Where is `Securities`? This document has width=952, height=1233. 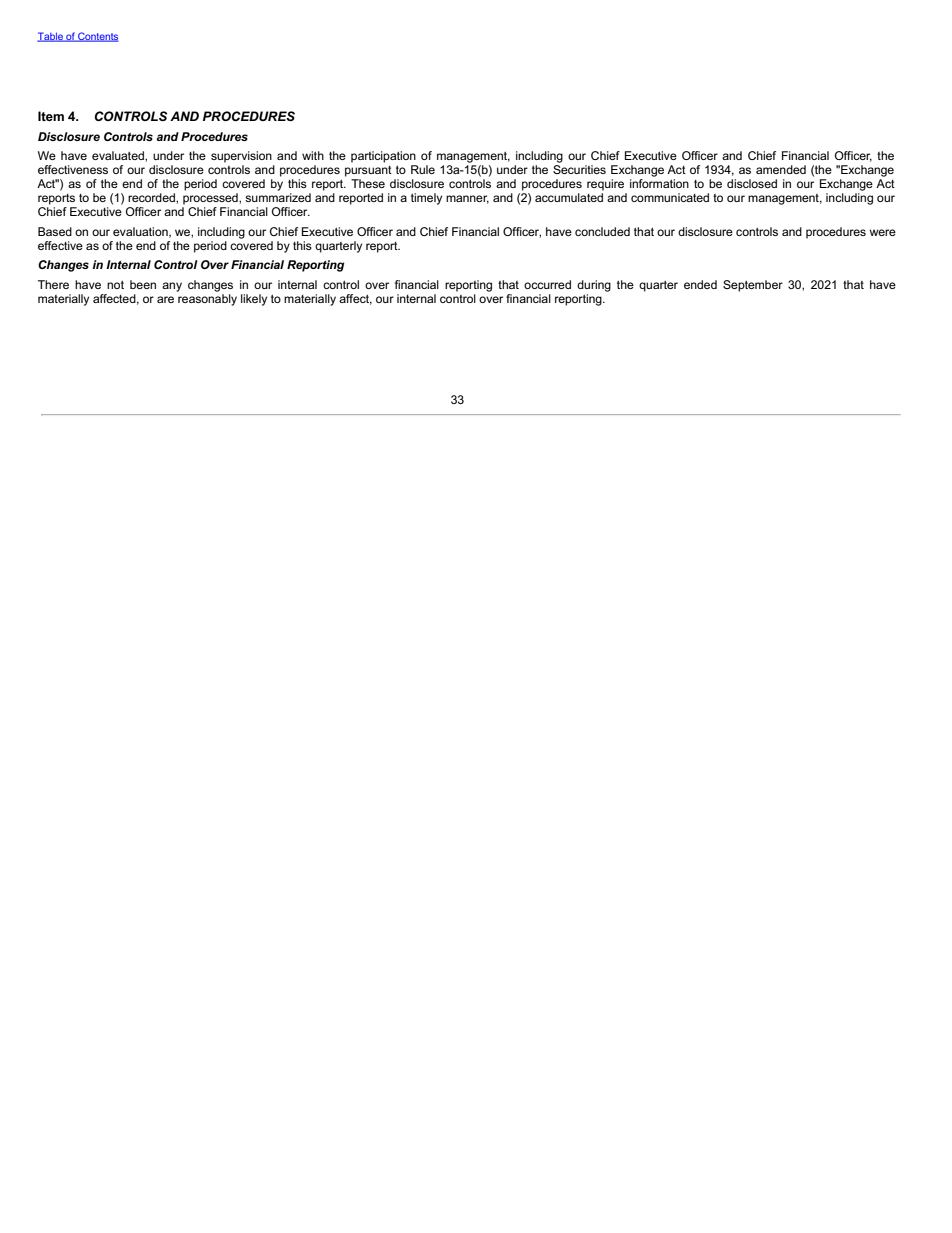
Securities is located at coordinates (579, 169).
